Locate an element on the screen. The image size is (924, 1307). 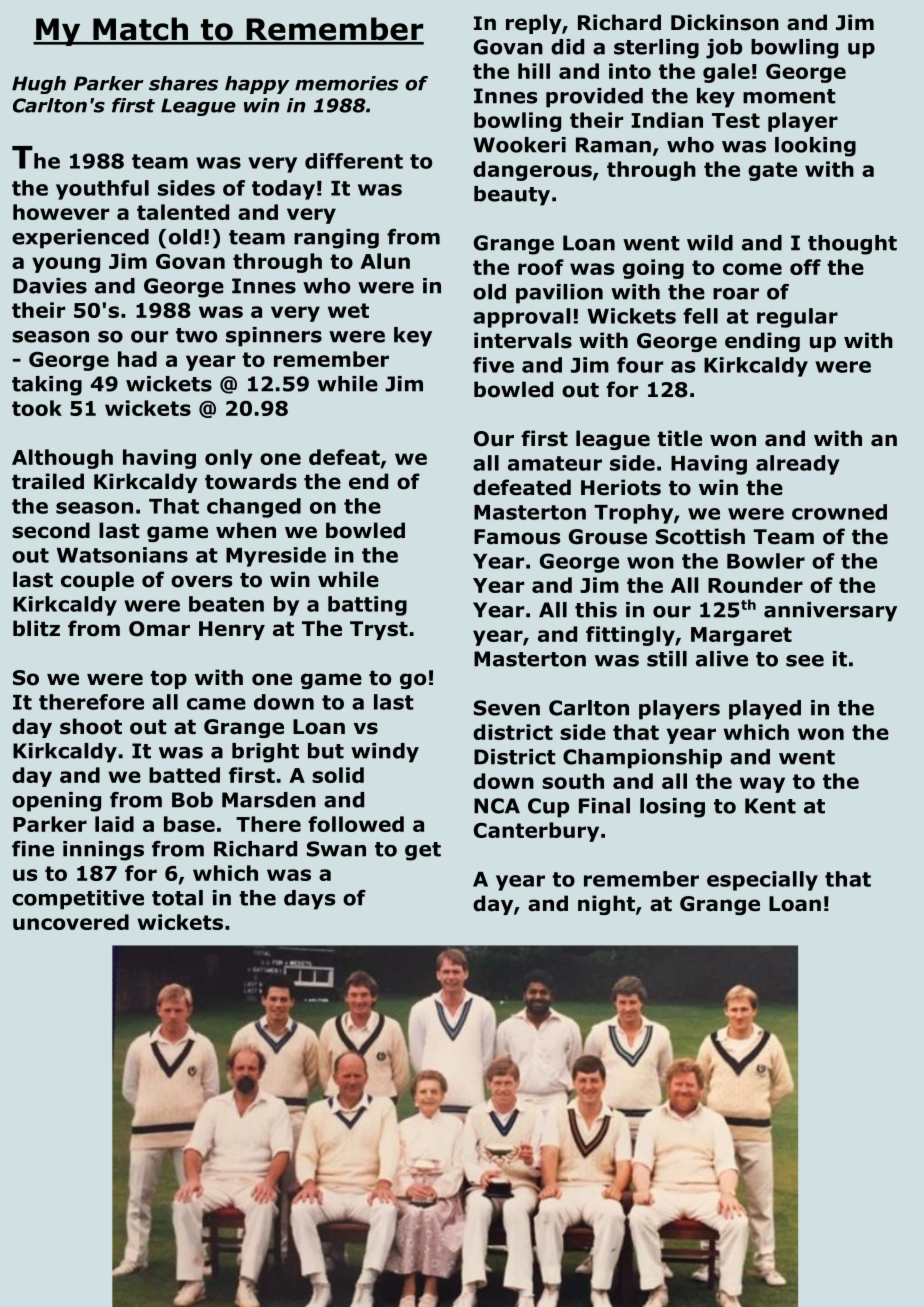
shares is located at coordinates (183, 83).
